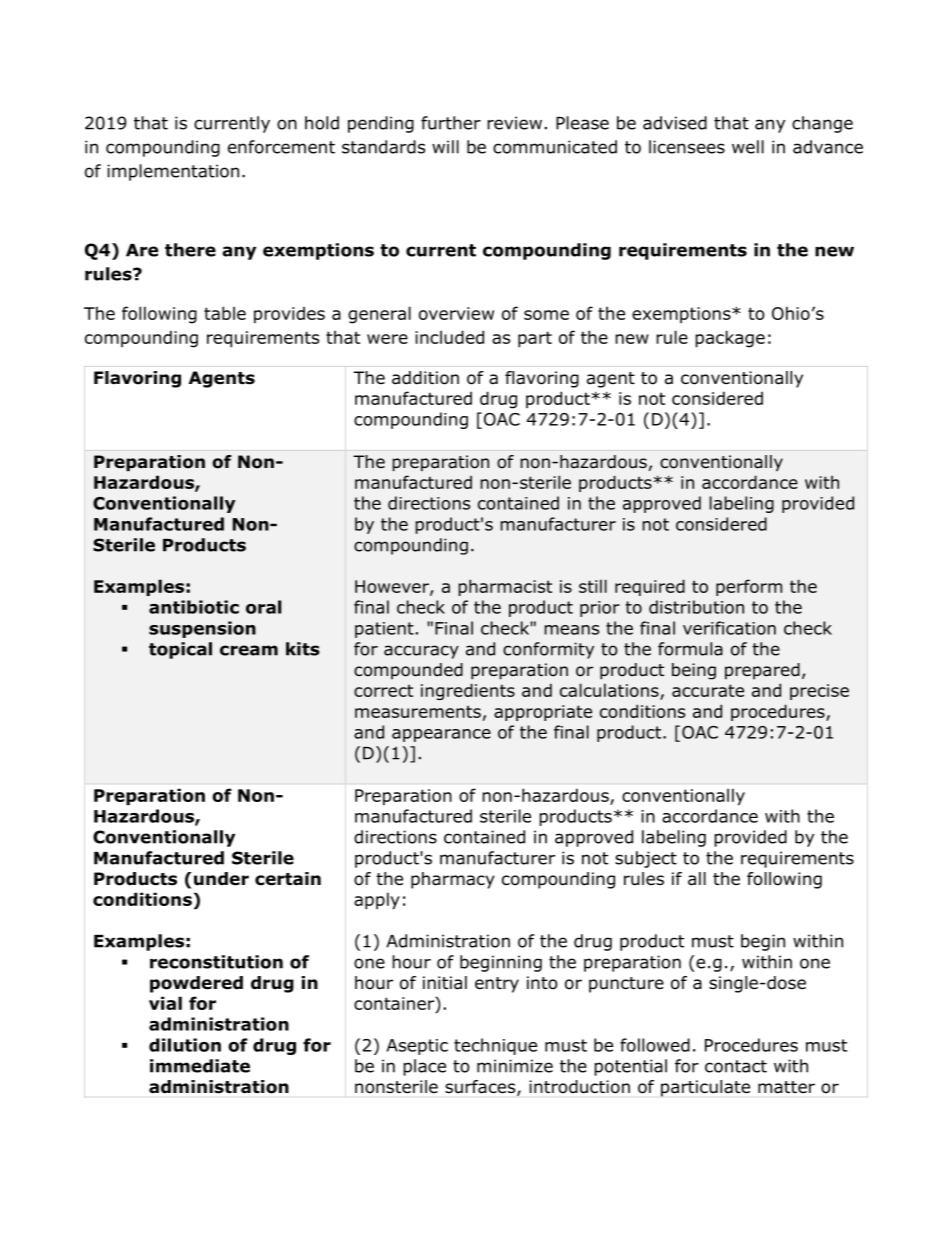  What do you see at coordinates (749, 587) in the image?
I see `perform` at bounding box center [749, 587].
